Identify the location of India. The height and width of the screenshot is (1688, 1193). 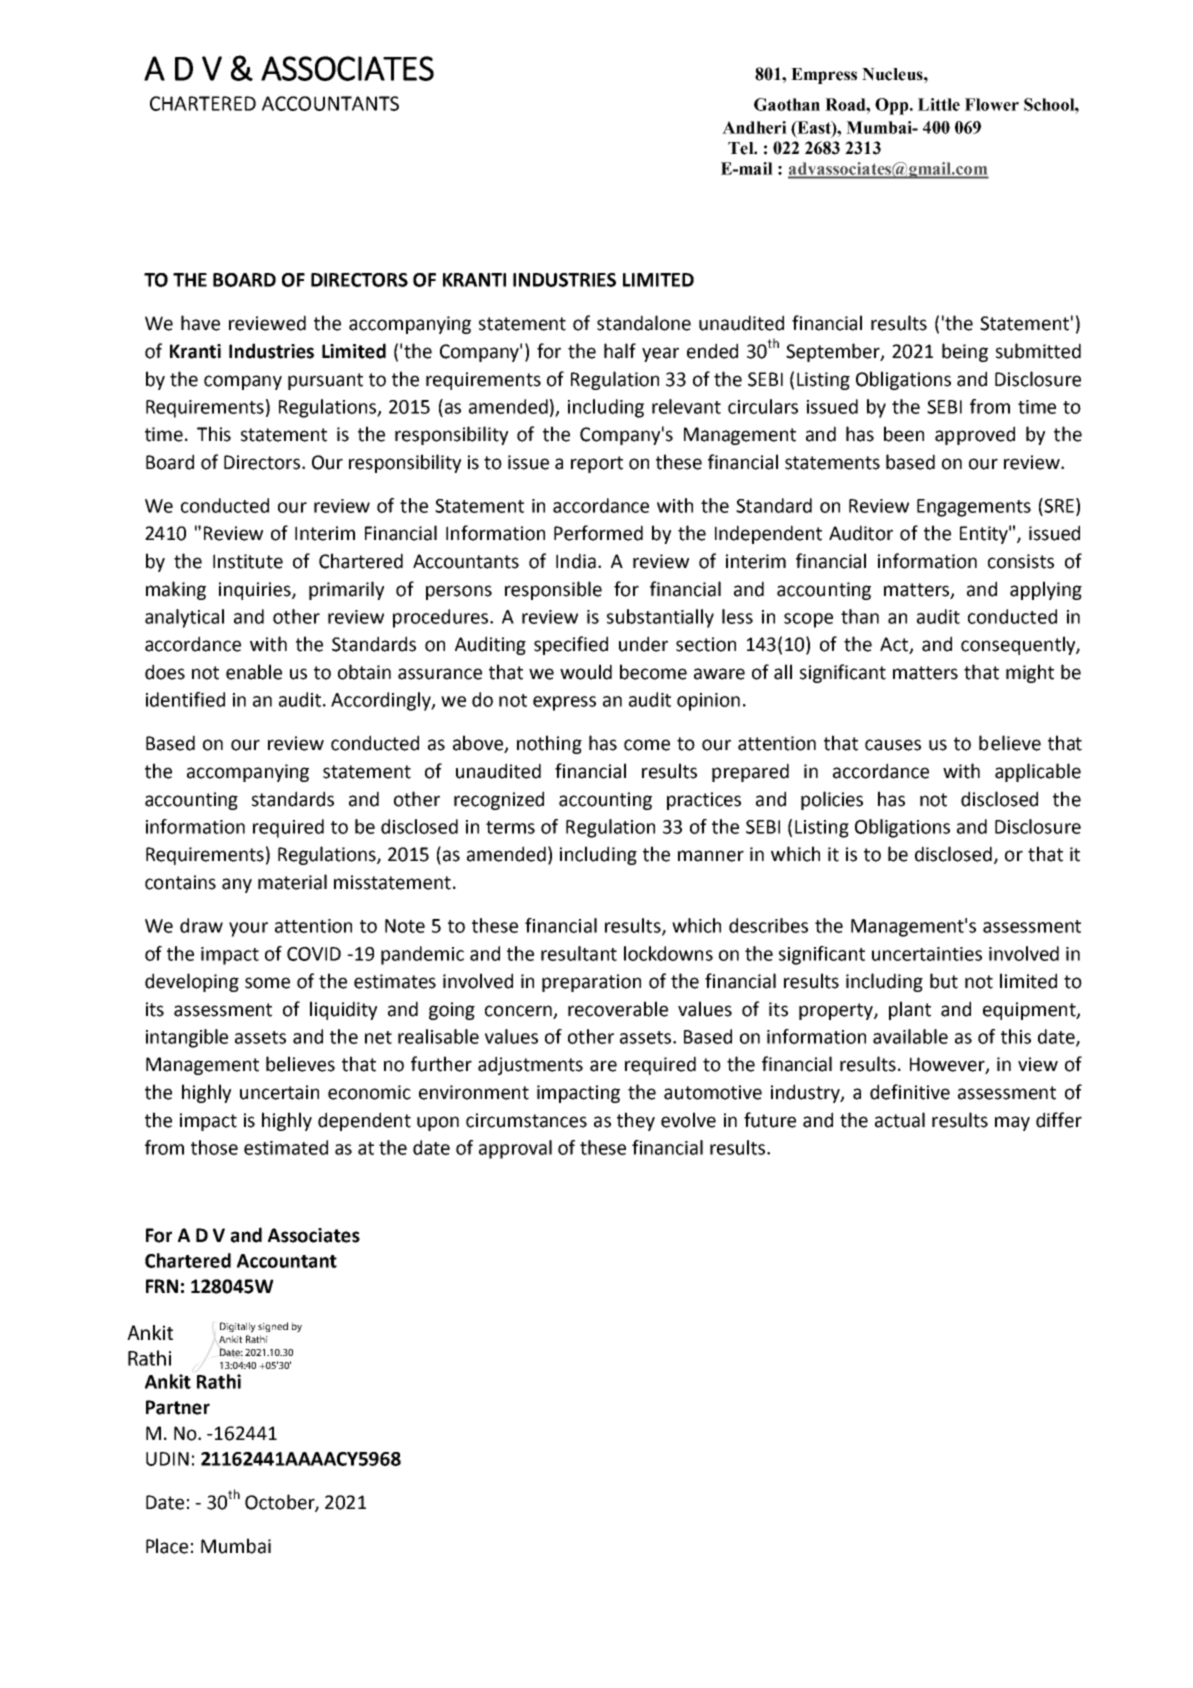
(576, 561).
